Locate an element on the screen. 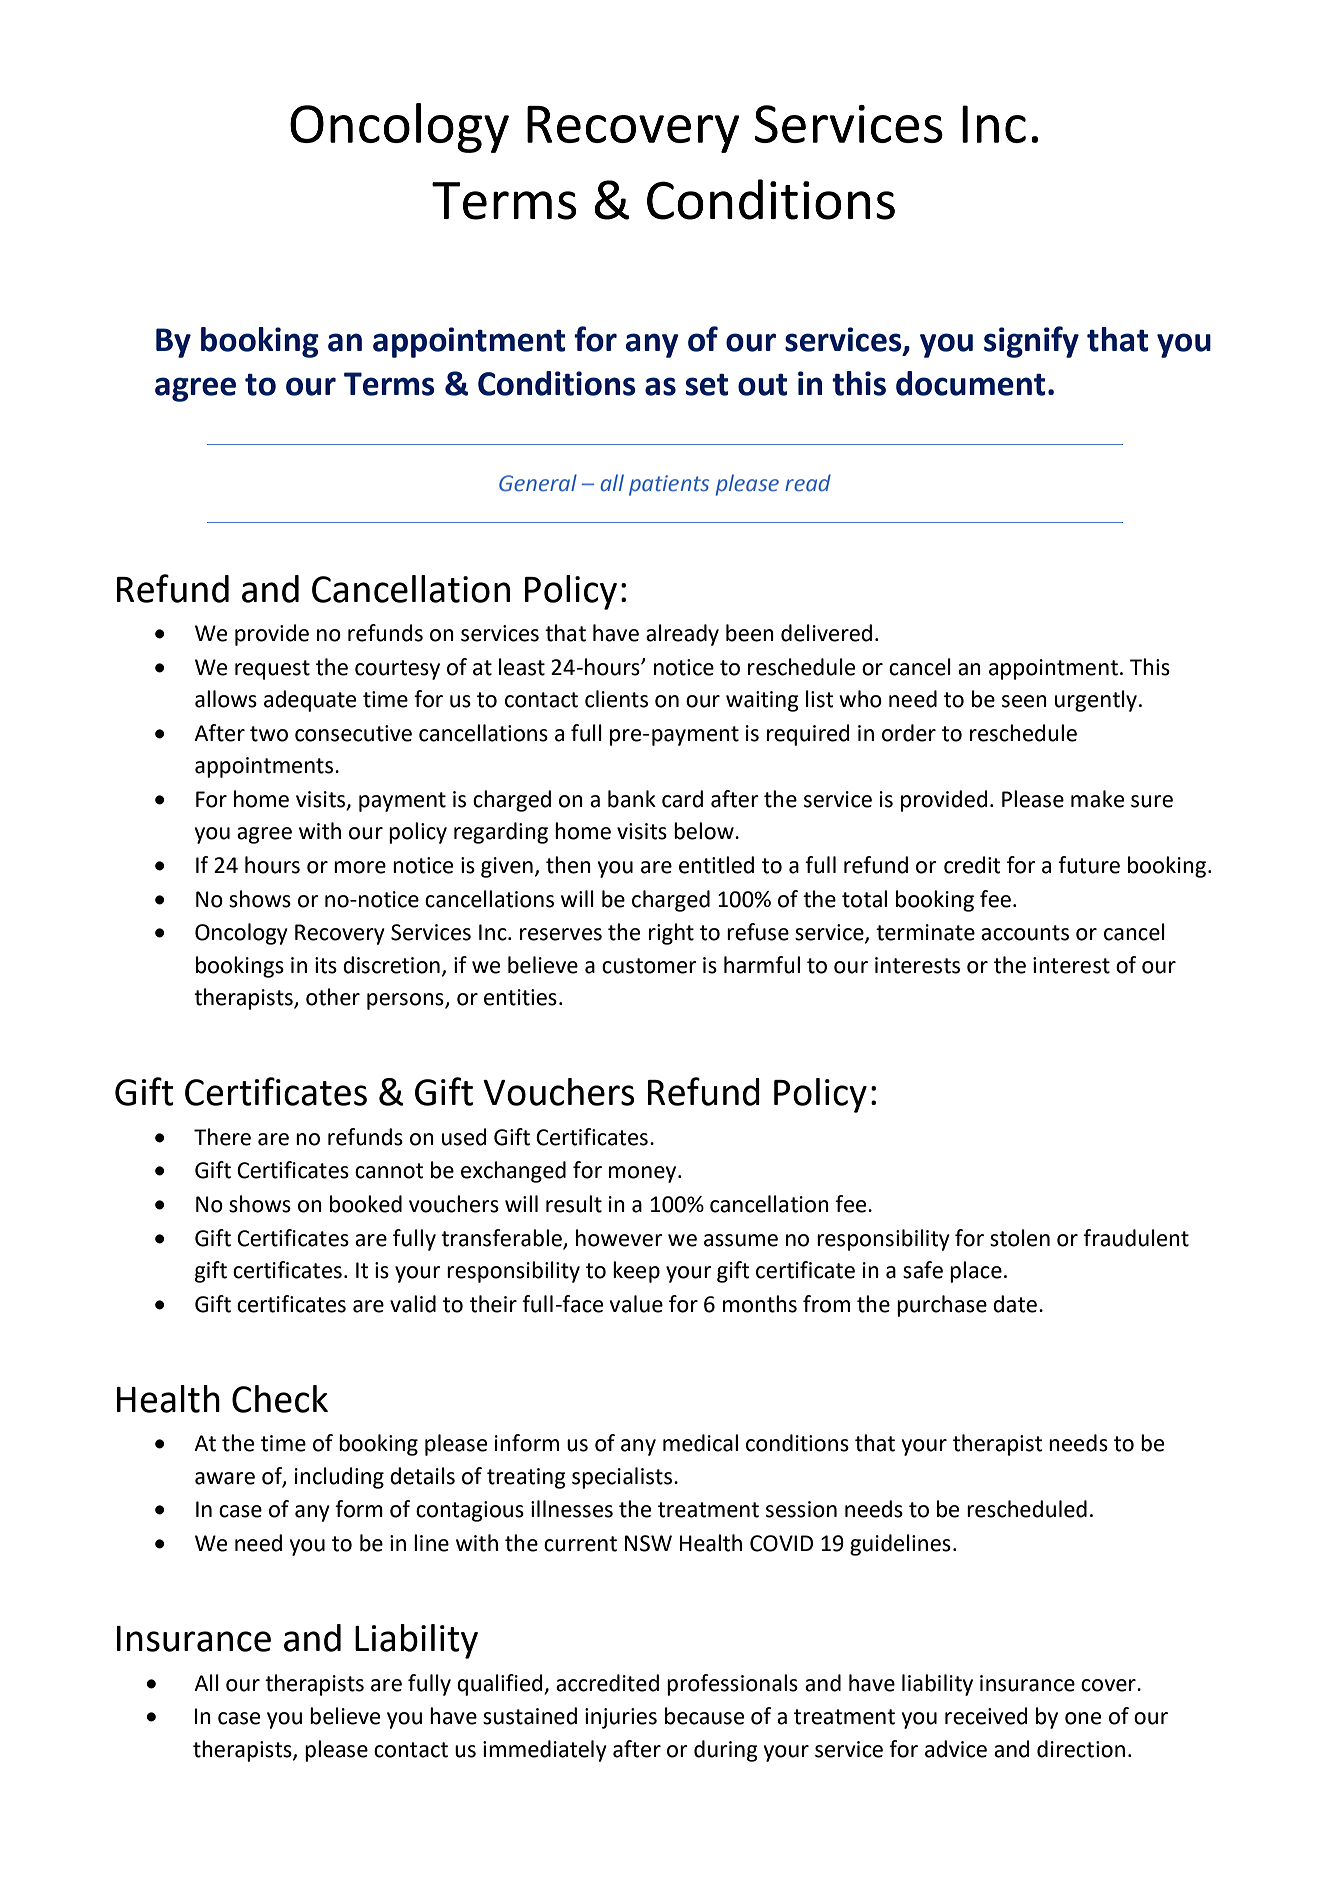 This screenshot has height=1880, width=1330. been is located at coordinates (750, 633).
